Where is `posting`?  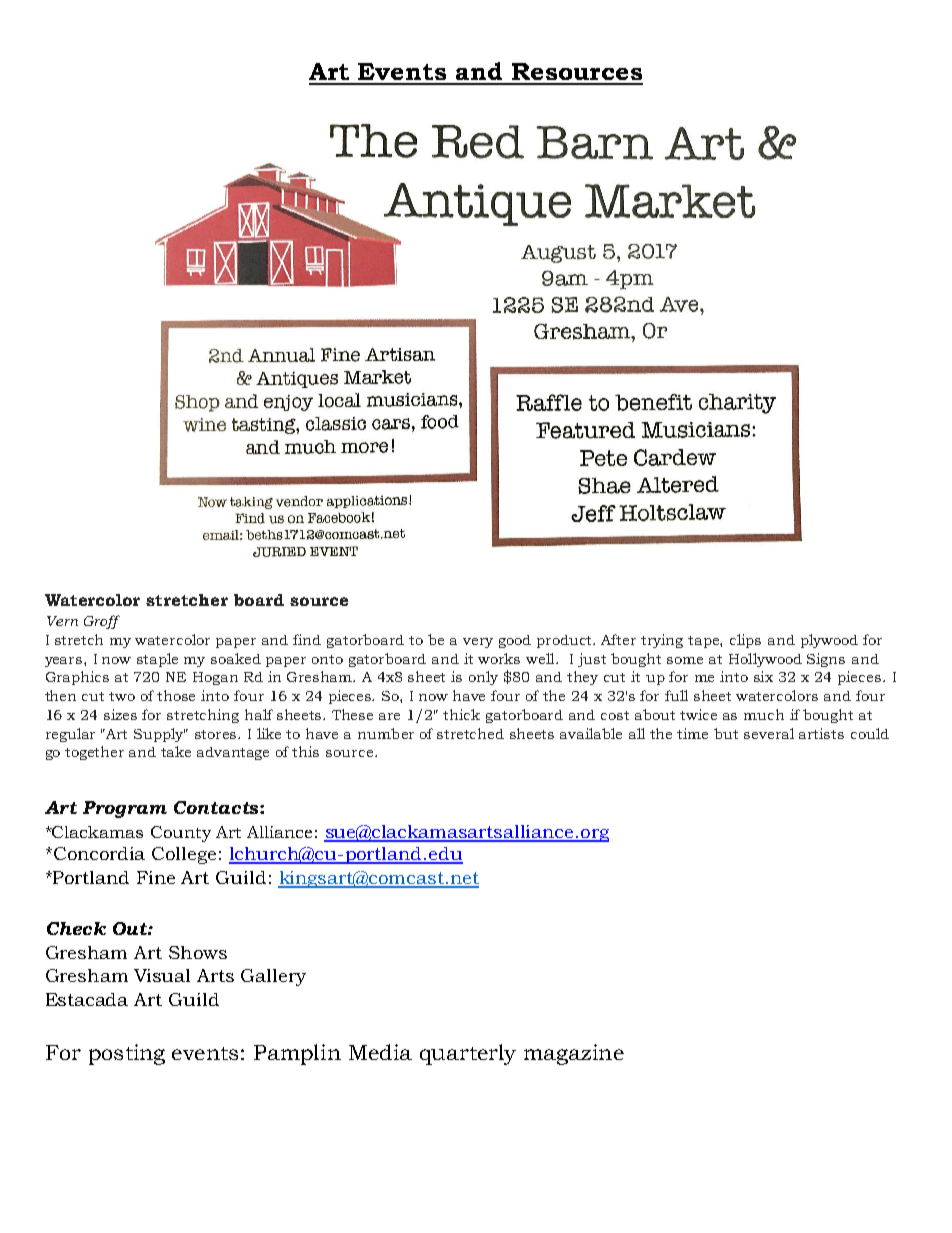 posting is located at coordinates (127, 1054).
